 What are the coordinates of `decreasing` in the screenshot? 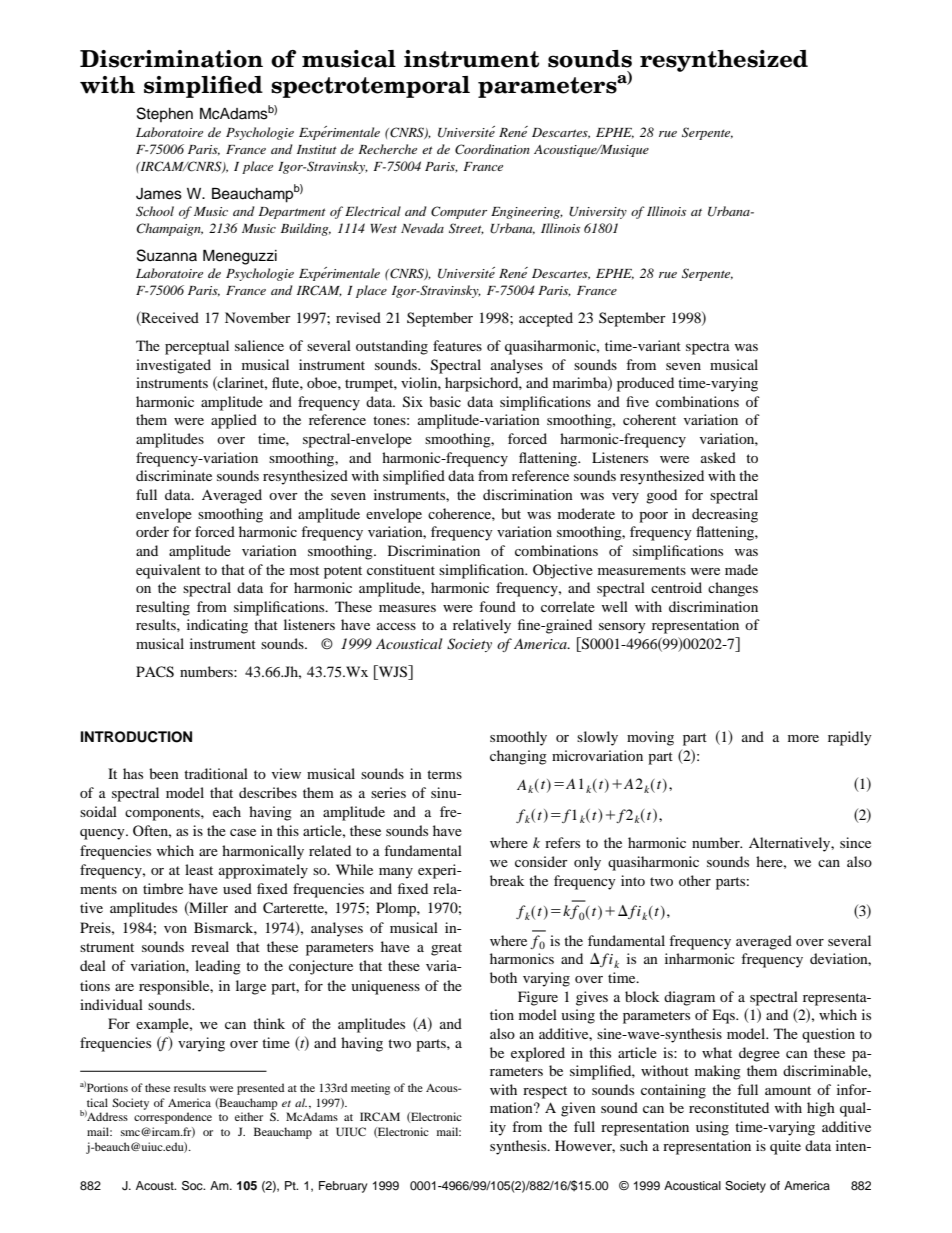 It's located at (725, 515).
